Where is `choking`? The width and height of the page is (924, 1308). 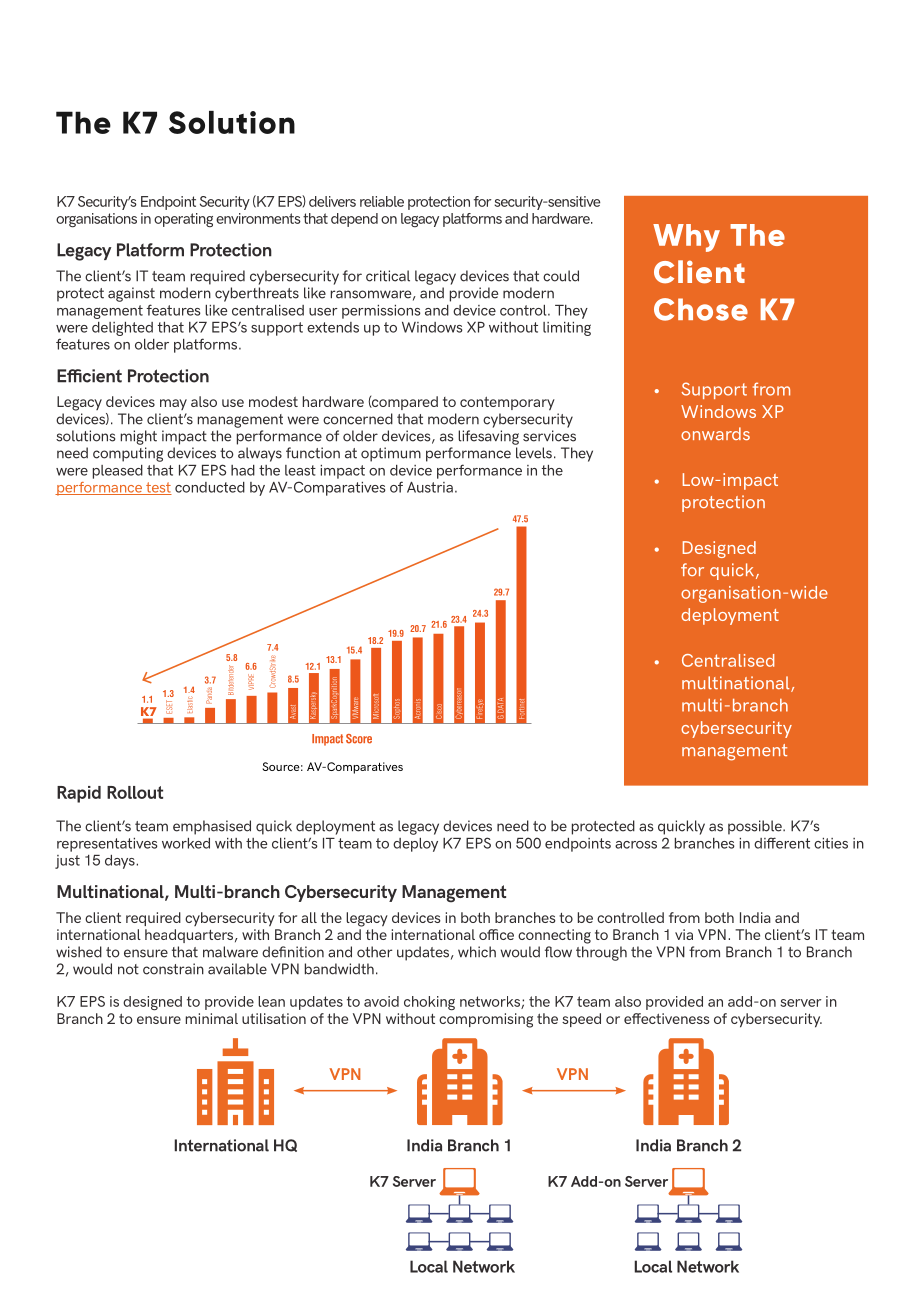
choking is located at coordinates (429, 1003).
